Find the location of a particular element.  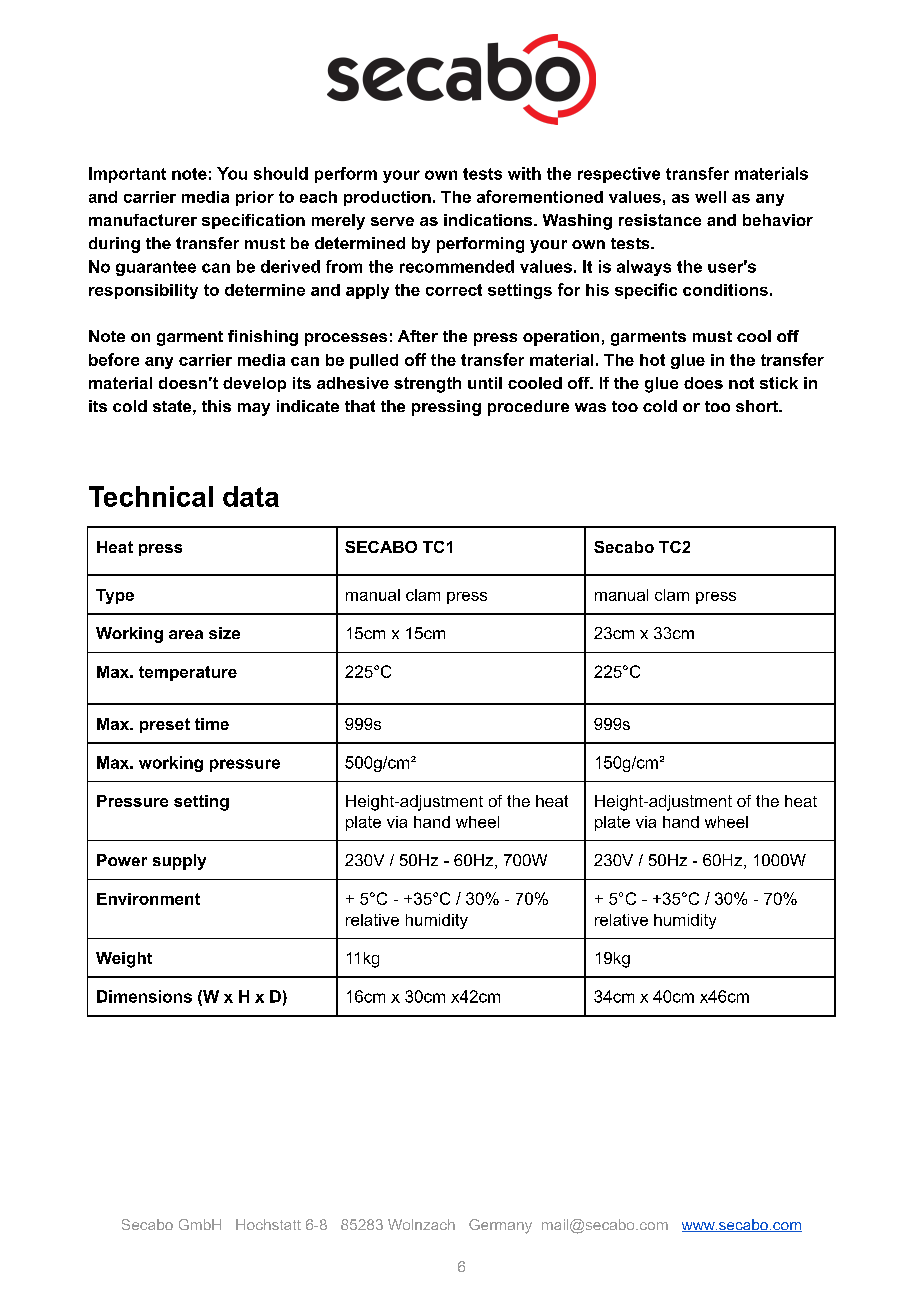

short is located at coordinates (758, 406).
